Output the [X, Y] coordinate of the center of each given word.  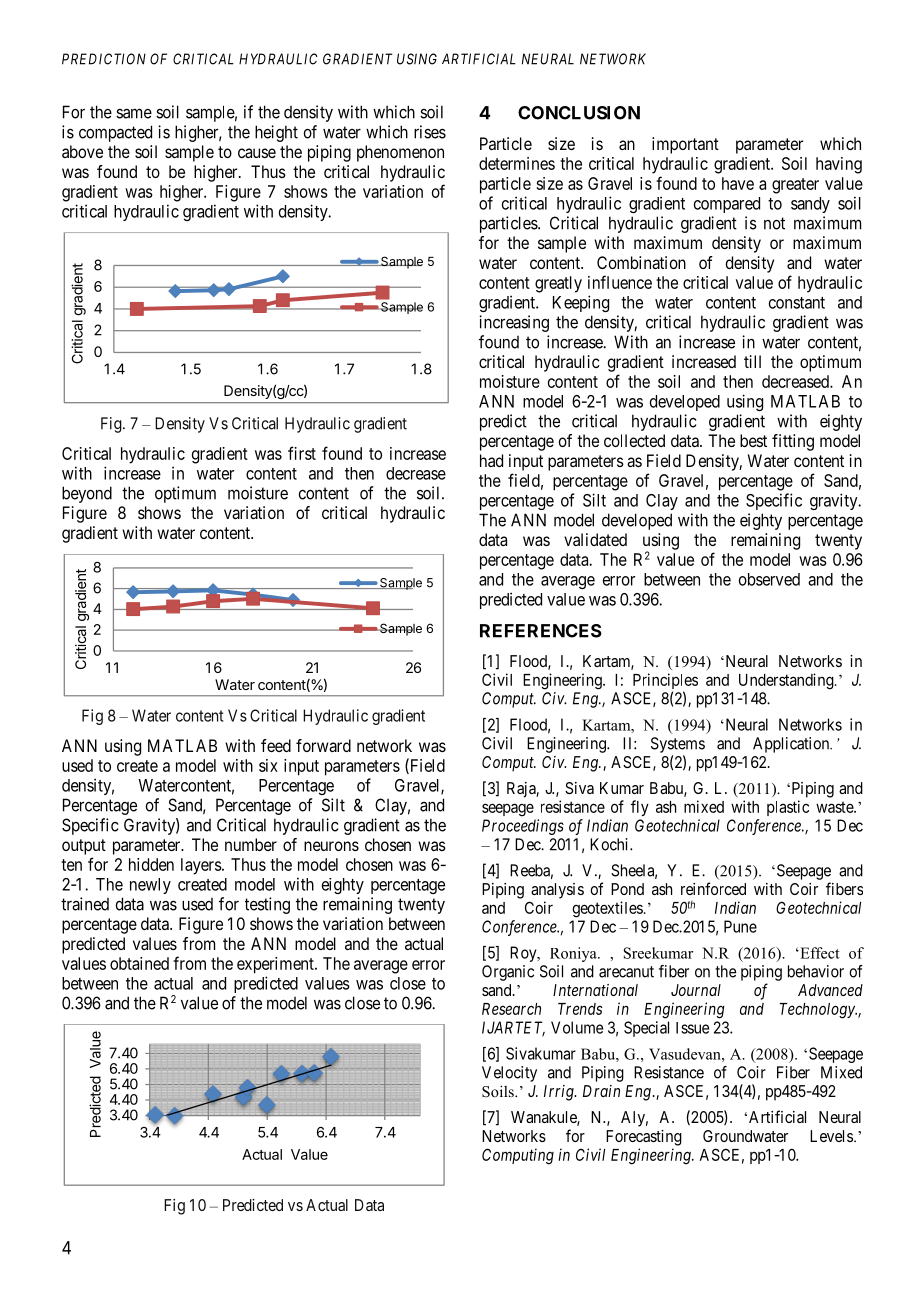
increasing [514, 323]
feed [276, 745]
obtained [139, 963]
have [738, 183]
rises [430, 132]
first [302, 453]
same [134, 113]
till [752, 361]
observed [769, 579]
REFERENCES [541, 631]
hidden [151, 864]
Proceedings [523, 827]
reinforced [713, 888]
